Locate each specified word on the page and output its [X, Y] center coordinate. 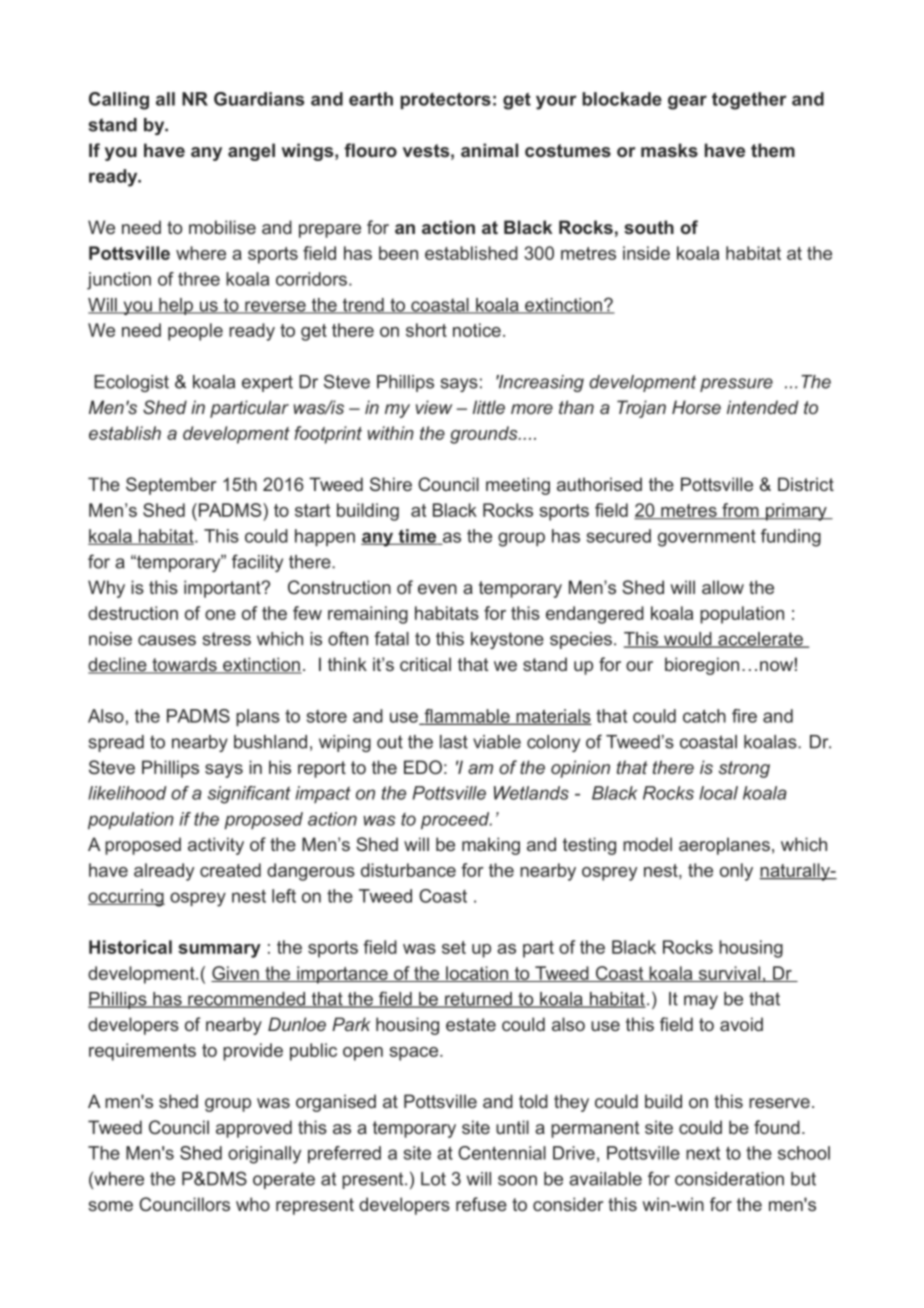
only [736, 872]
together [749, 101]
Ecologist [131, 383]
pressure [736, 385]
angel [251, 152]
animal [489, 150]
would [688, 640]
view [434, 407]
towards [184, 665]
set [454, 947]
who [253, 1204]
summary [219, 951]
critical [425, 664]
